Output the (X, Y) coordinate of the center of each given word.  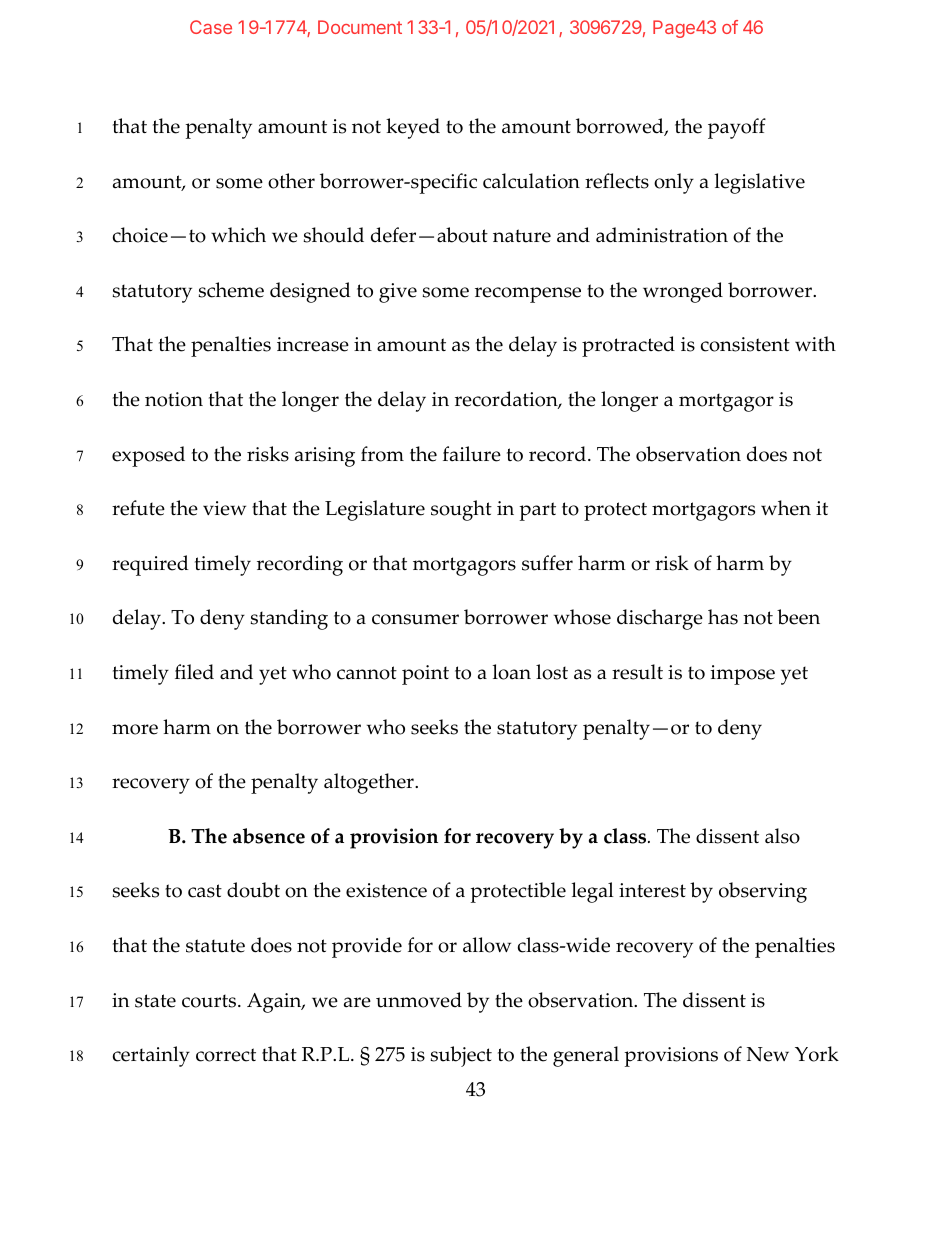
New (768, 1054)
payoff (737, 128)
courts (210, 1001)
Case (211, 27)
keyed (413, 128)
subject (461, 1056)
